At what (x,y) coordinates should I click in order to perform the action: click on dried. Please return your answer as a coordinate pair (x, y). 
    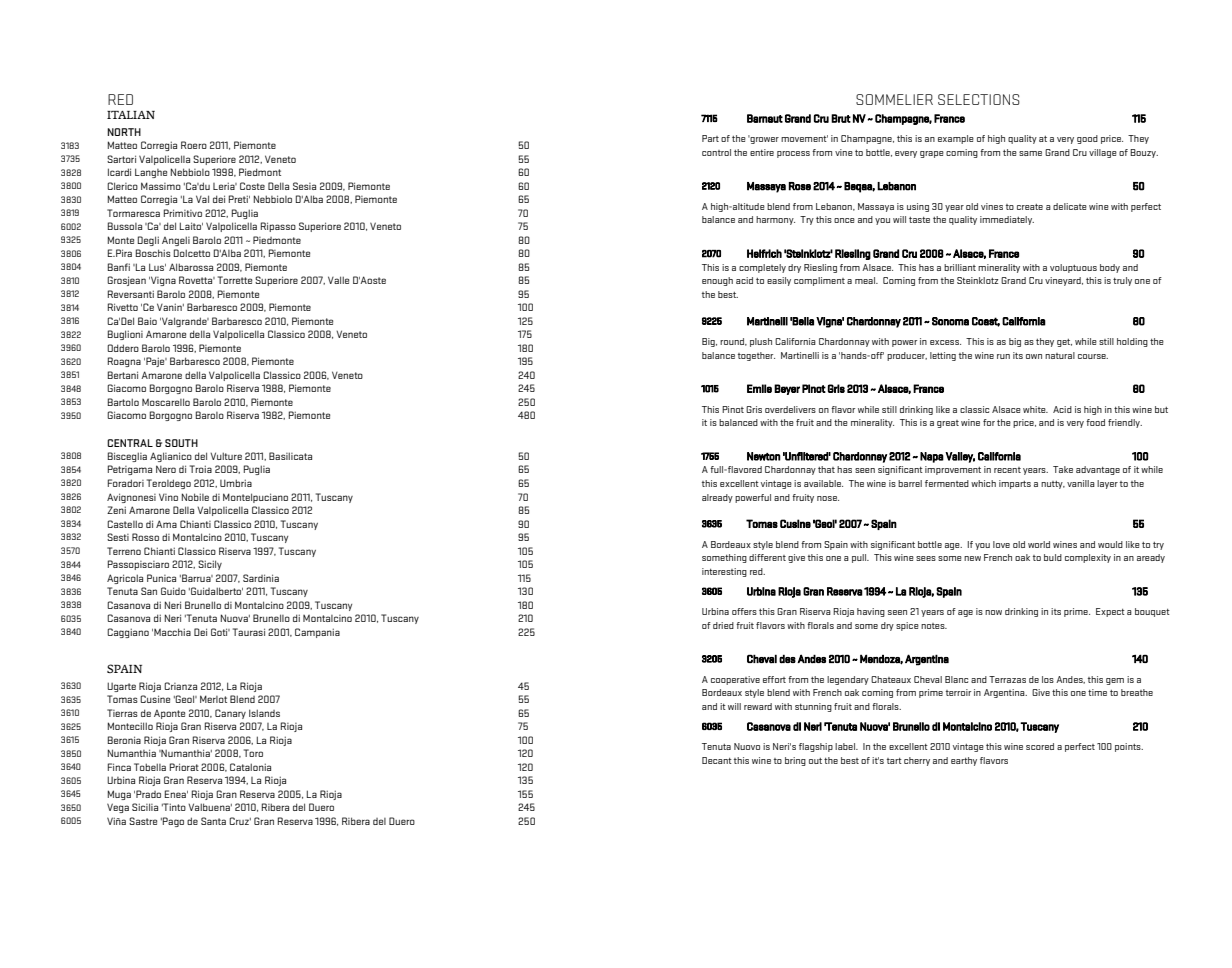
    Looking at the image, I should click on (723, 625).
